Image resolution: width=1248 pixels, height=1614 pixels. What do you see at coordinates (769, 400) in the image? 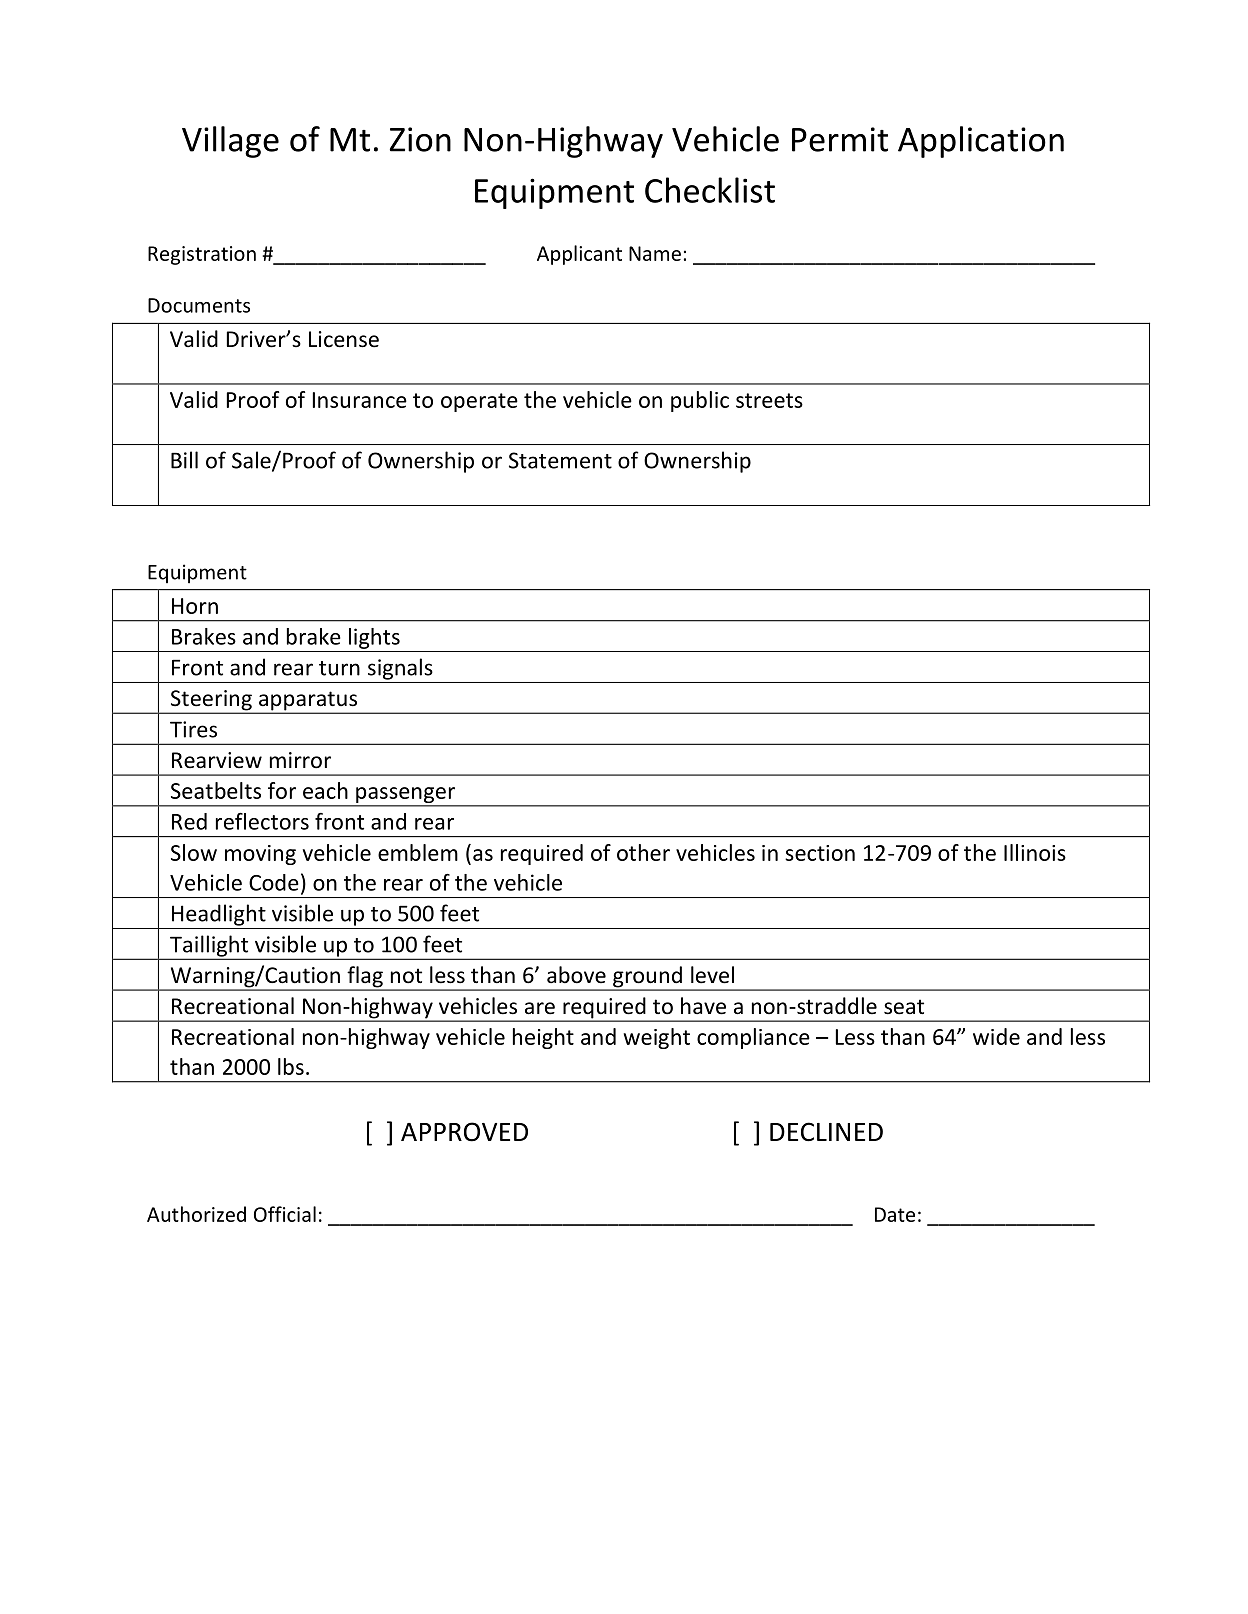
I see `streets` at bounding box center [769, 400].
